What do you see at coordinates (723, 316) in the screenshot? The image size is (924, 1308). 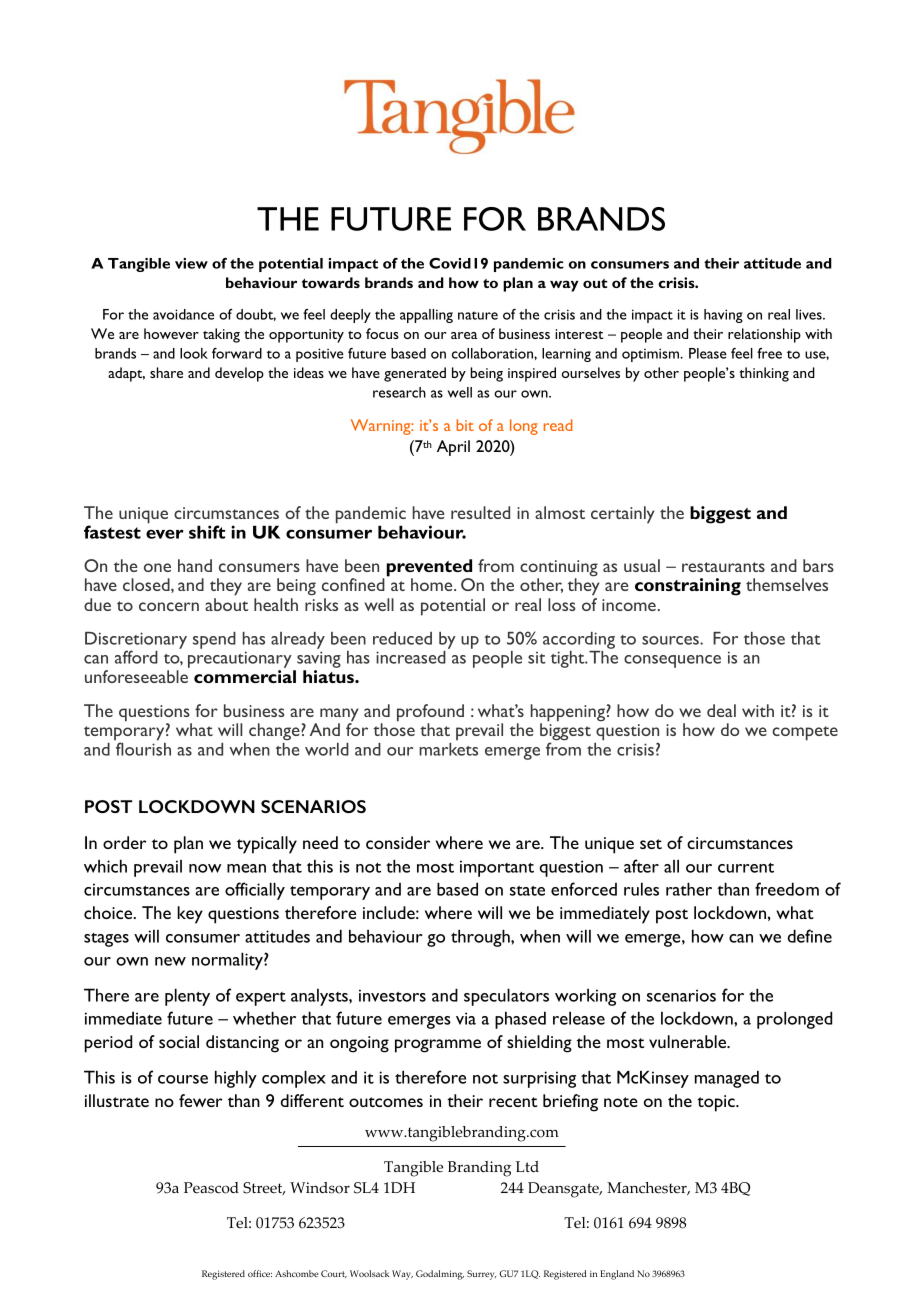 I see `having` at bounding box center [723, 316].
